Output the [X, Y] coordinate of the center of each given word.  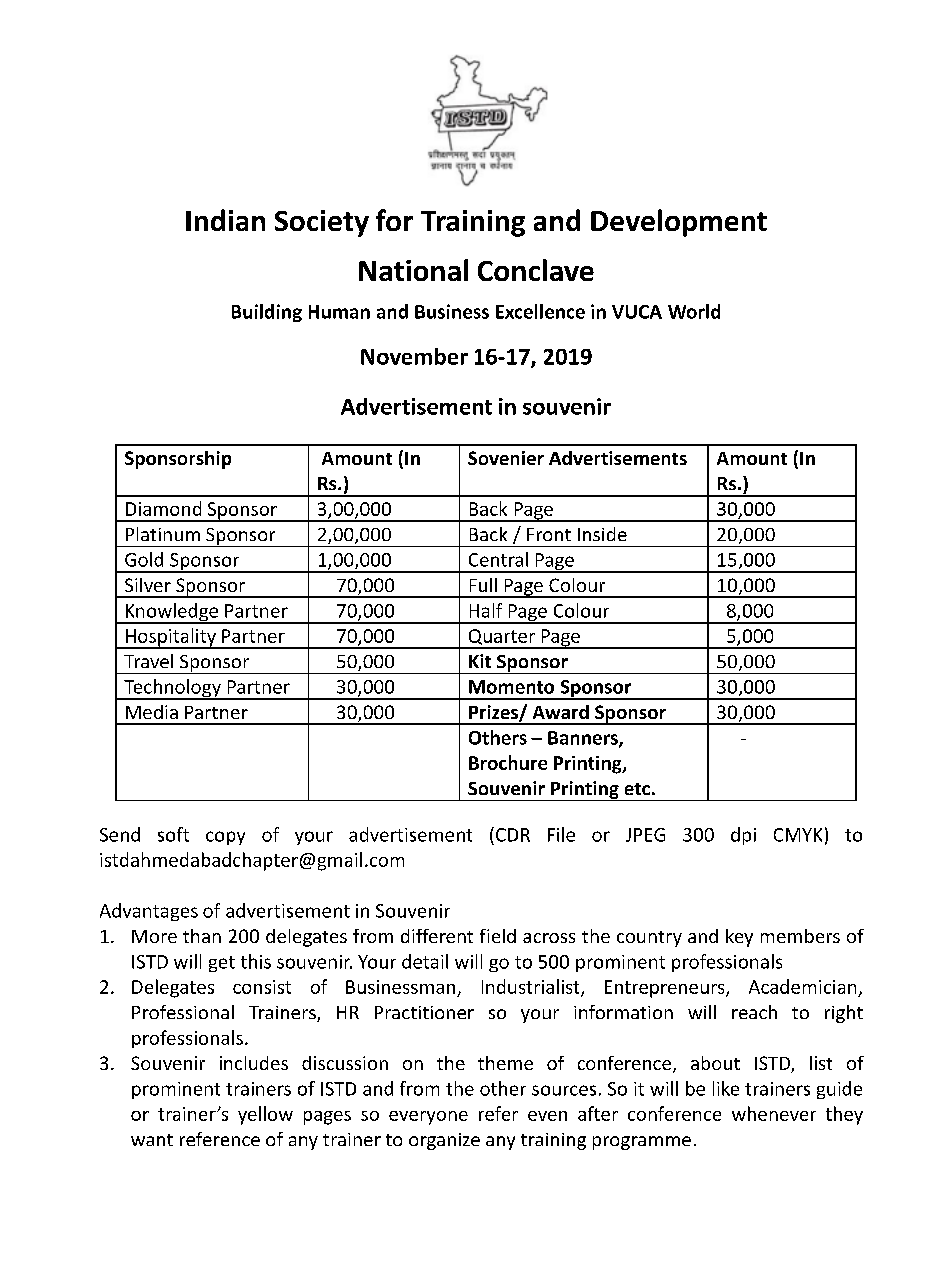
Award [561, 712]
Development [679, 223]
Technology [172, 689]
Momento [511, 687]
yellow [265, 1115]
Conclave [536, 270]
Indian [225, 220]
